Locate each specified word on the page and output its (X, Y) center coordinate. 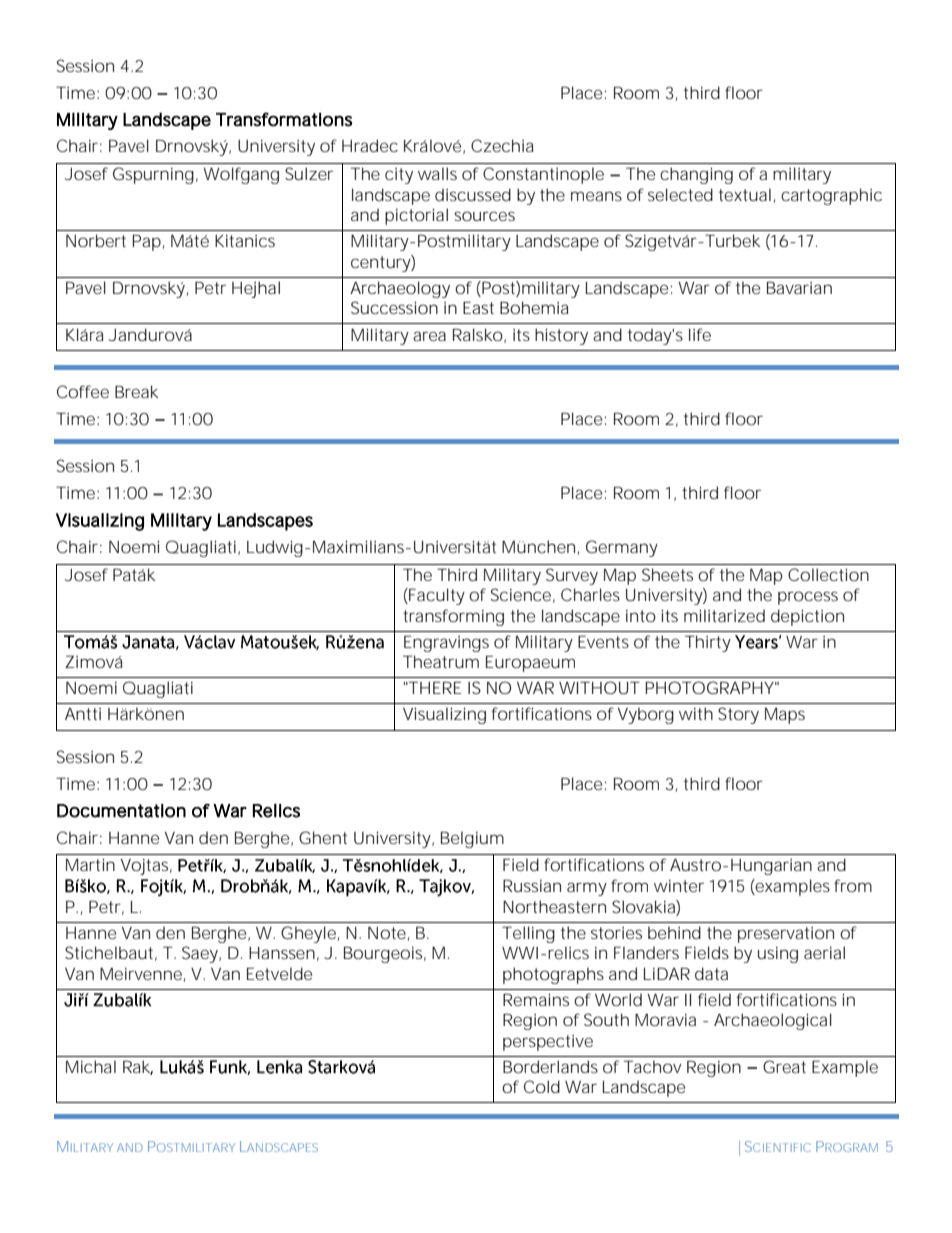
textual (745, 194)
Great (784, 1066)
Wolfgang (241, 175)
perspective (548, 1042)
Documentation (121, 811)
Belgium (472, 839)
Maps (785, 716)
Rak (138, 1067)
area (429, 336)
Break (136, 391)
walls (437, 173)
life (700, 334)
